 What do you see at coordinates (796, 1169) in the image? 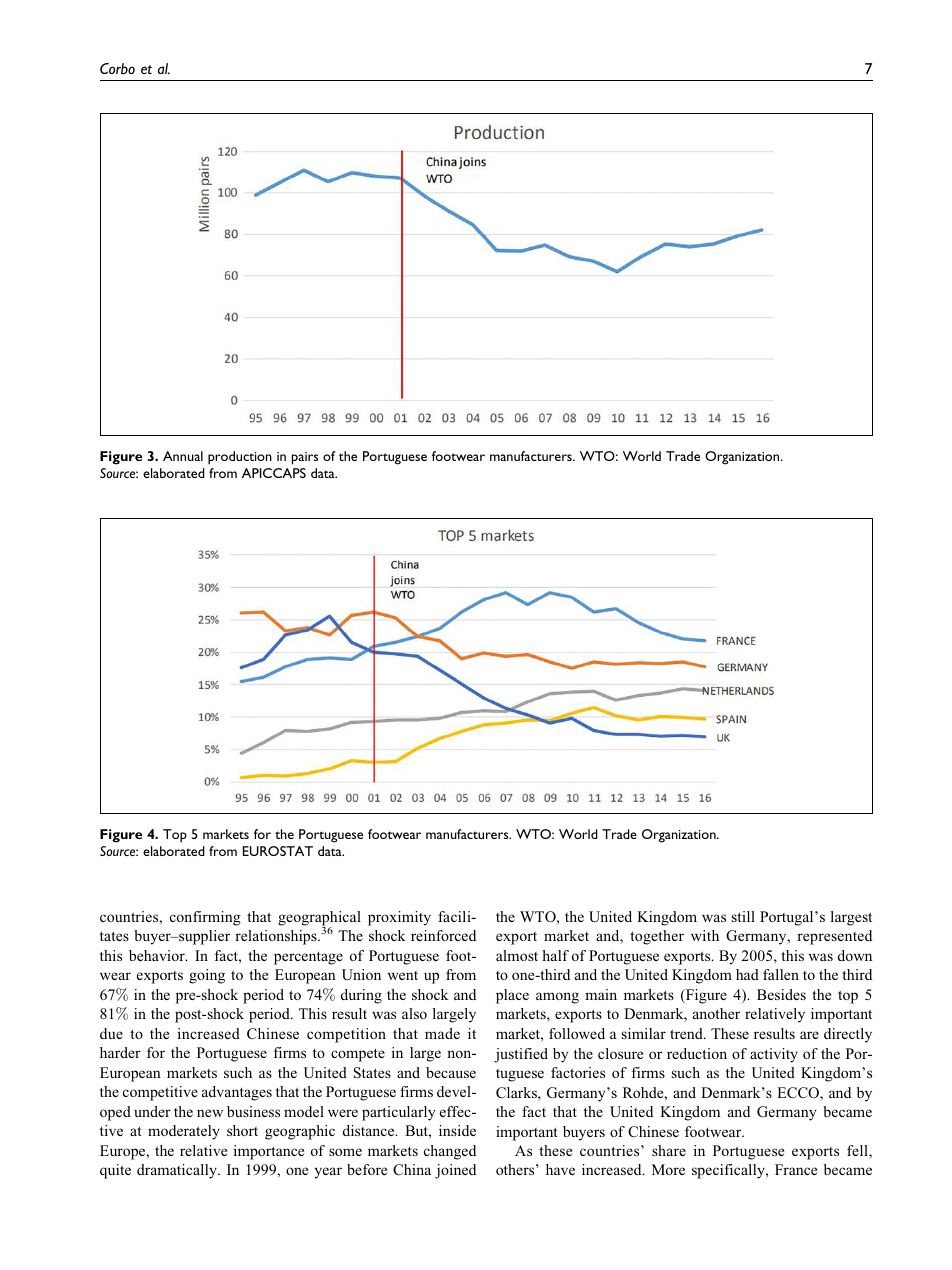
I see `France` at bounding box center [796, 1169].
